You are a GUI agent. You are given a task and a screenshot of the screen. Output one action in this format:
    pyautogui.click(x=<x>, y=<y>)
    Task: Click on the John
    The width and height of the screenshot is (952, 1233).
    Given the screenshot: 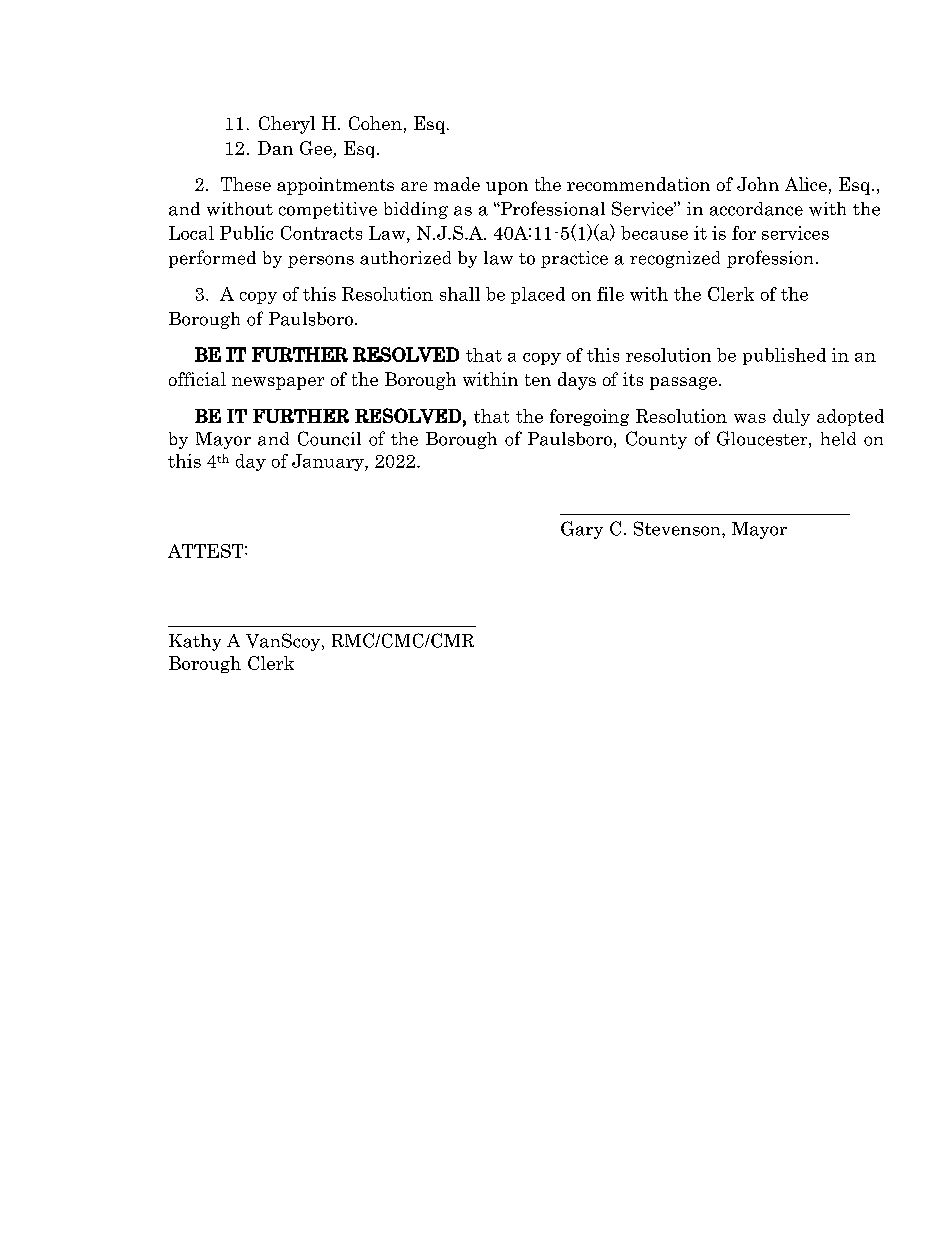 What is the action you would take?
    pyautogui.click(x=758, y=184)
